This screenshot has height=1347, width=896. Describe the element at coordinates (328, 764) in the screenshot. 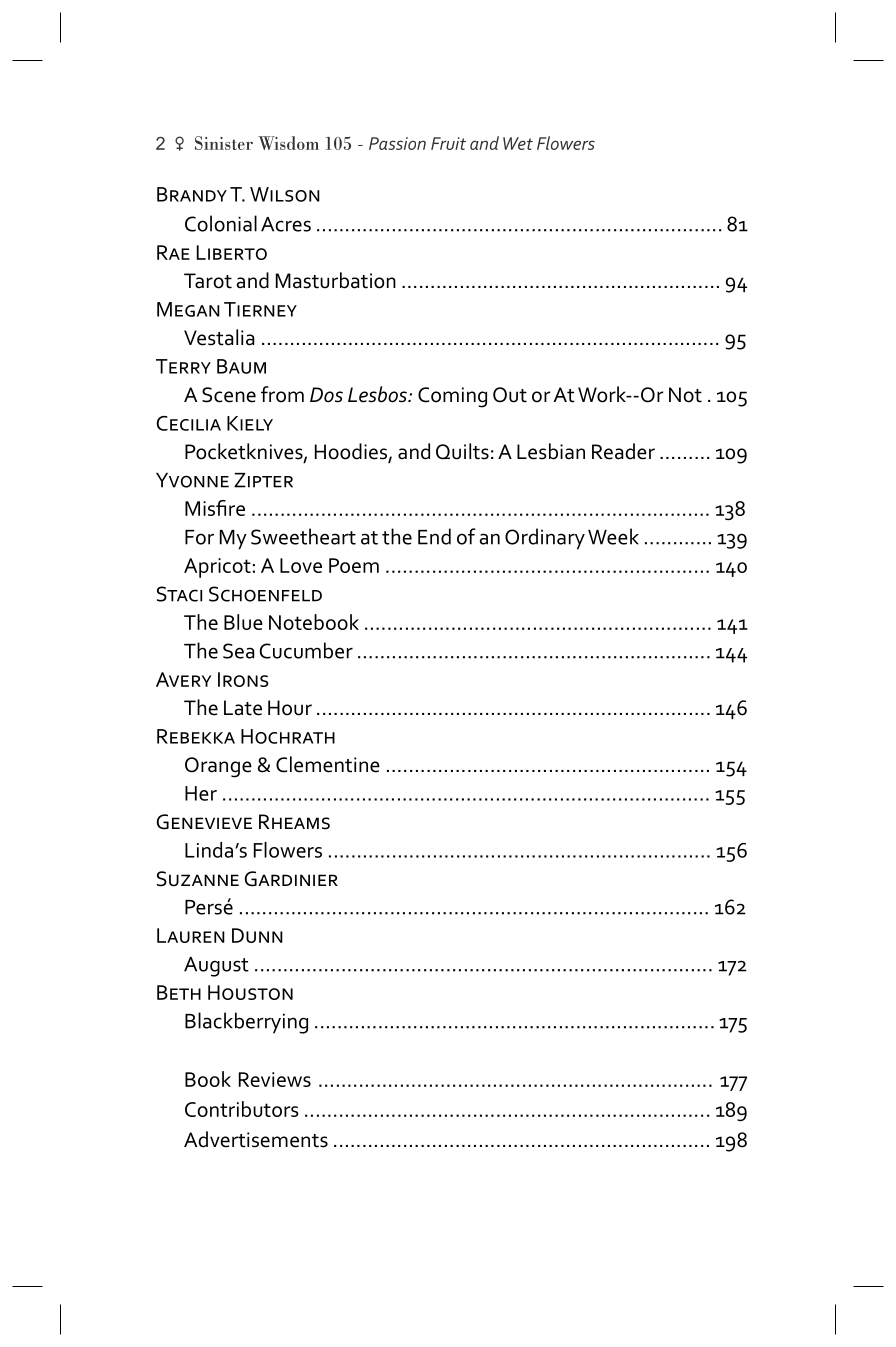

I see `Clementine` at that location.
